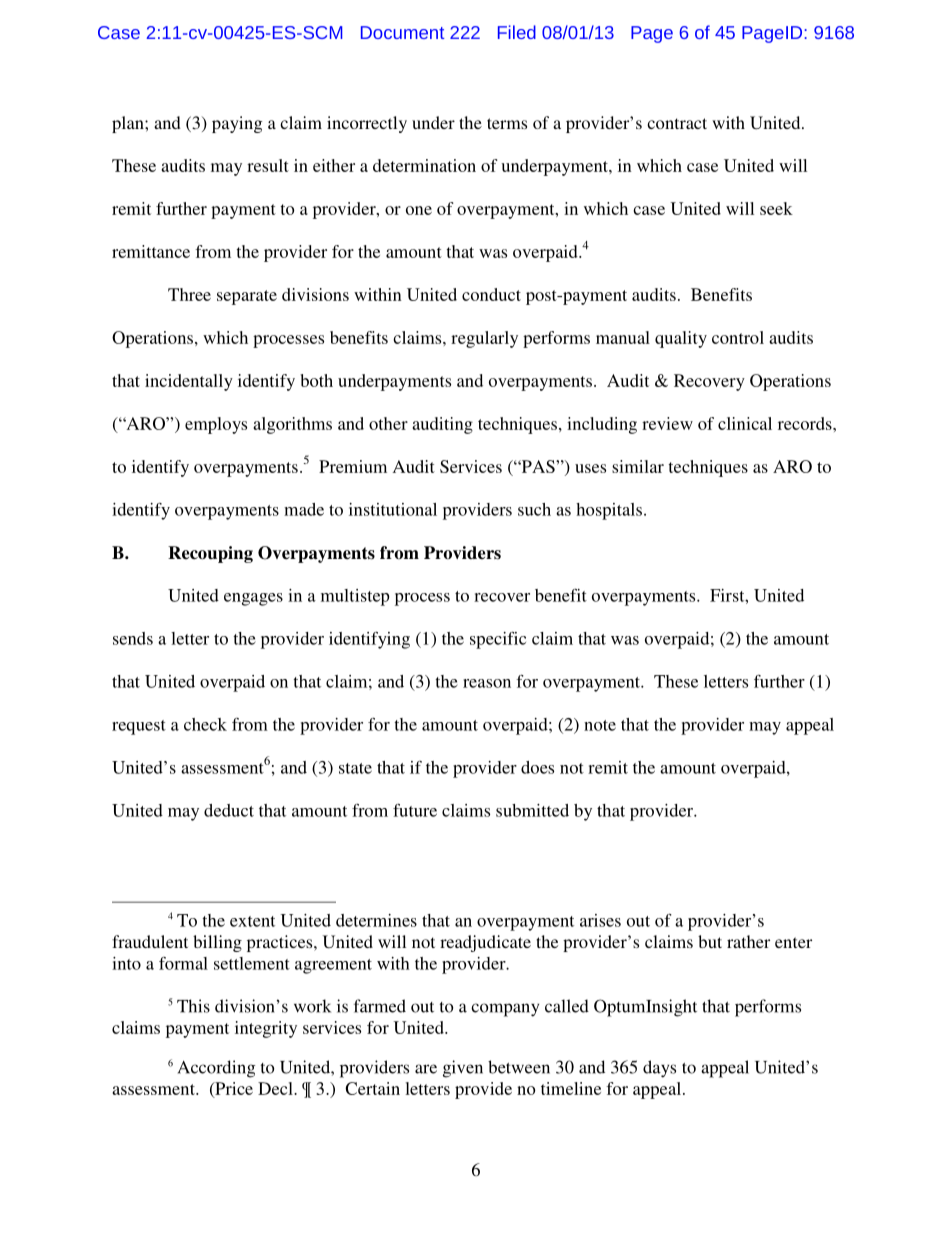 The image size is (952, 1233). What do you see at coordinates (189, 382) in the image?
I see `incidentally` at bounding box center [189, 382].
